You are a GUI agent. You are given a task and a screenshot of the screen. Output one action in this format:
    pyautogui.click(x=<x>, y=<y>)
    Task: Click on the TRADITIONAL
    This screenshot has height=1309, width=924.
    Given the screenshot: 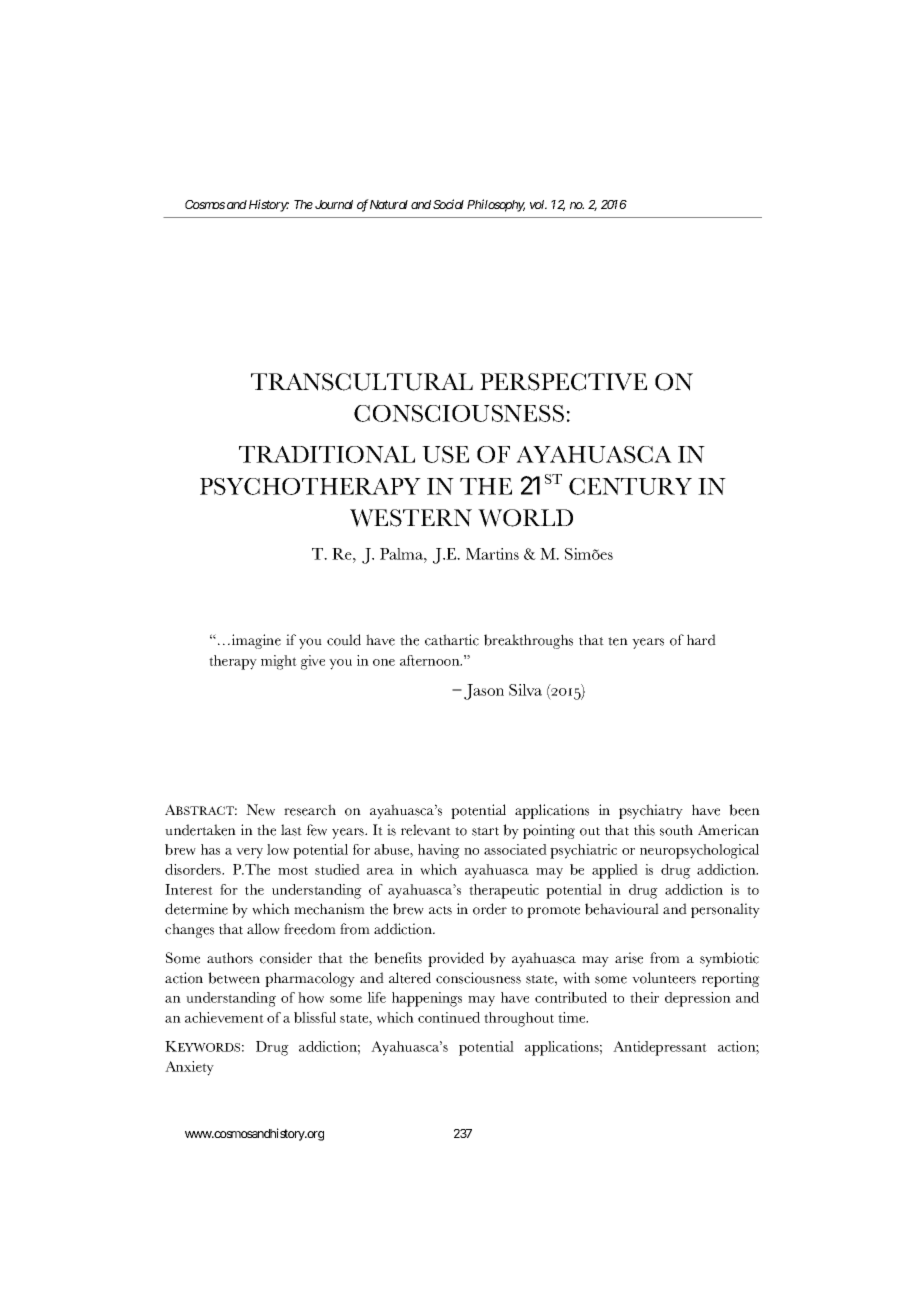 What is the action you would take?
    pyautogui.click(x=327, y=454)
